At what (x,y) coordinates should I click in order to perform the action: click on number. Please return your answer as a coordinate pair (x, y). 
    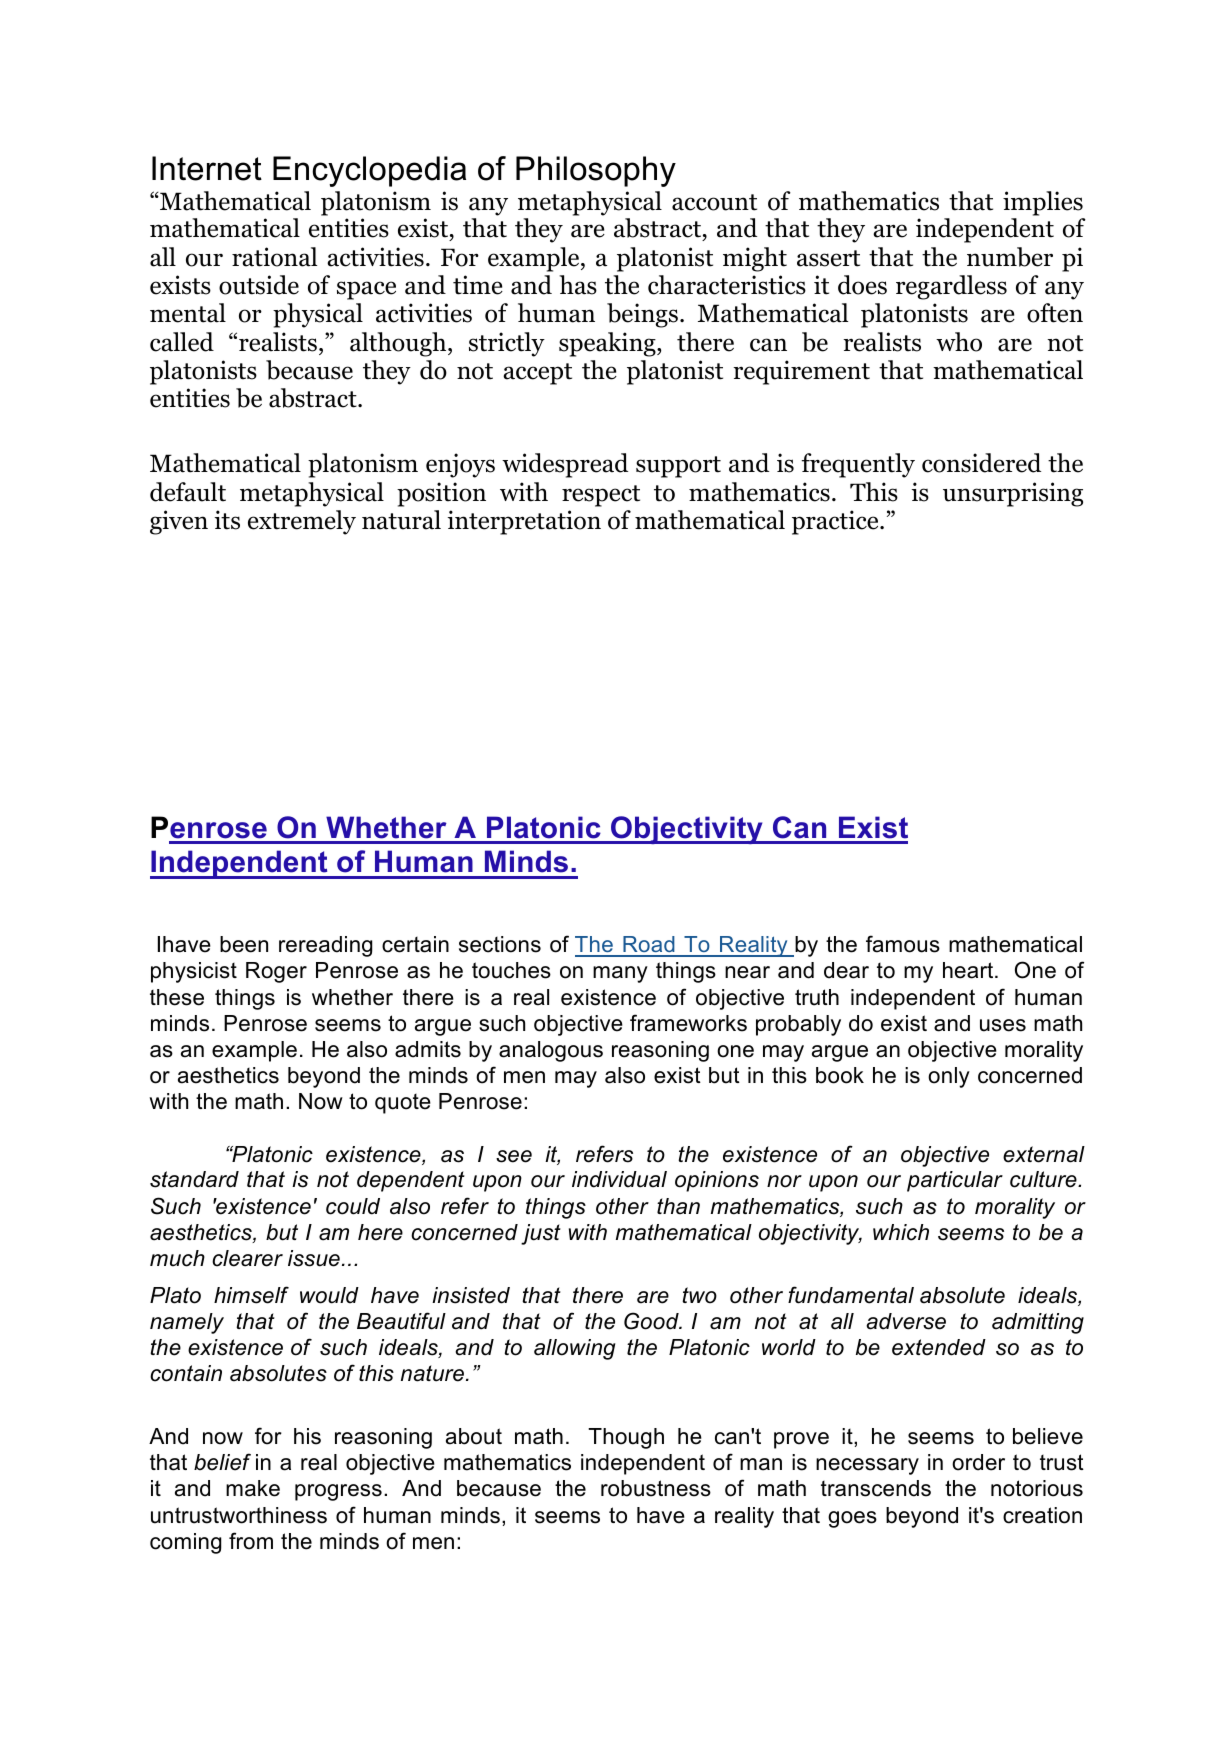
    Looking at the image, I should click on (1010, 257).
